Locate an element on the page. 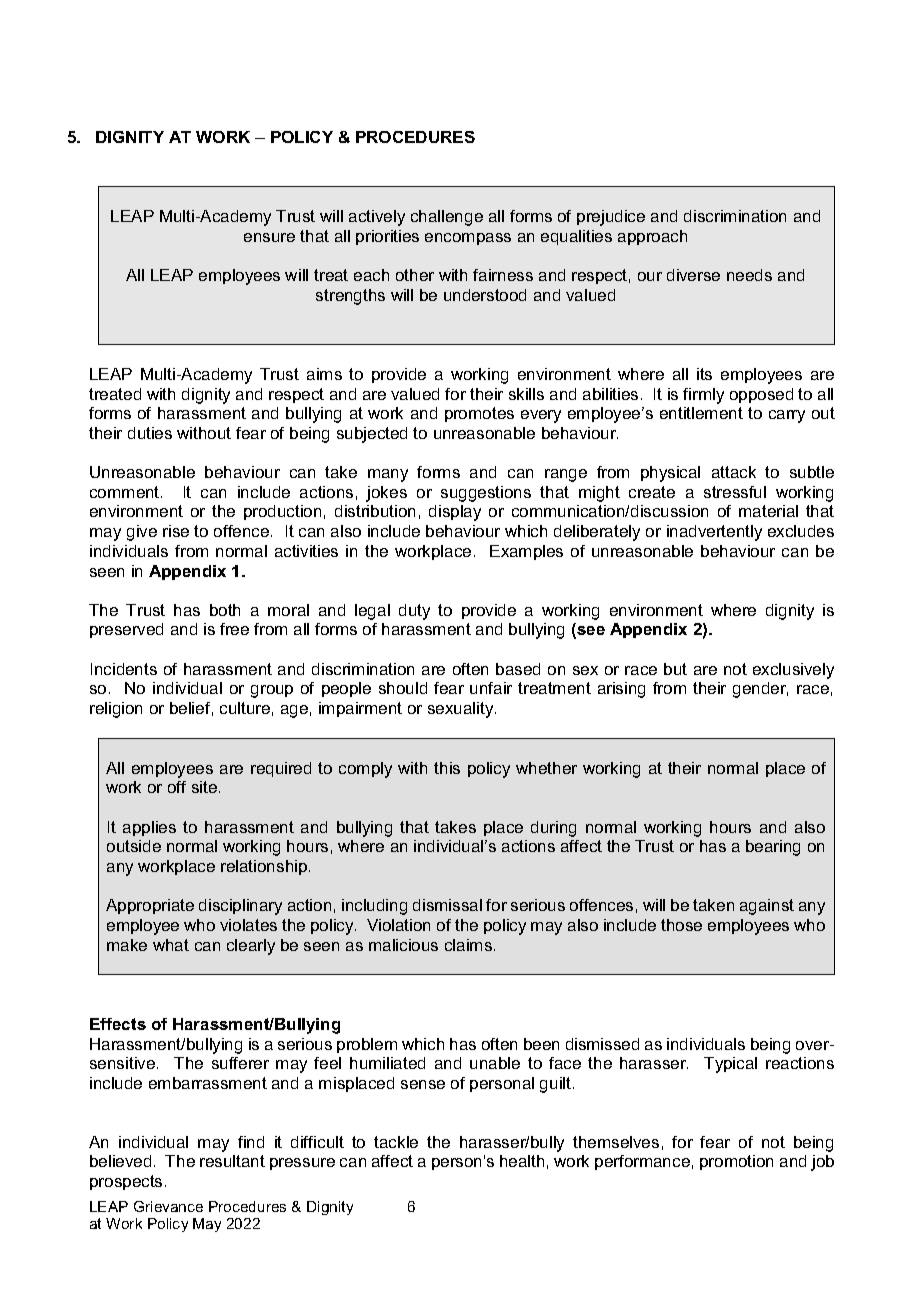 The width and height of the document is (924, 1307). inadvertently is located at coordinates (714, 533).
